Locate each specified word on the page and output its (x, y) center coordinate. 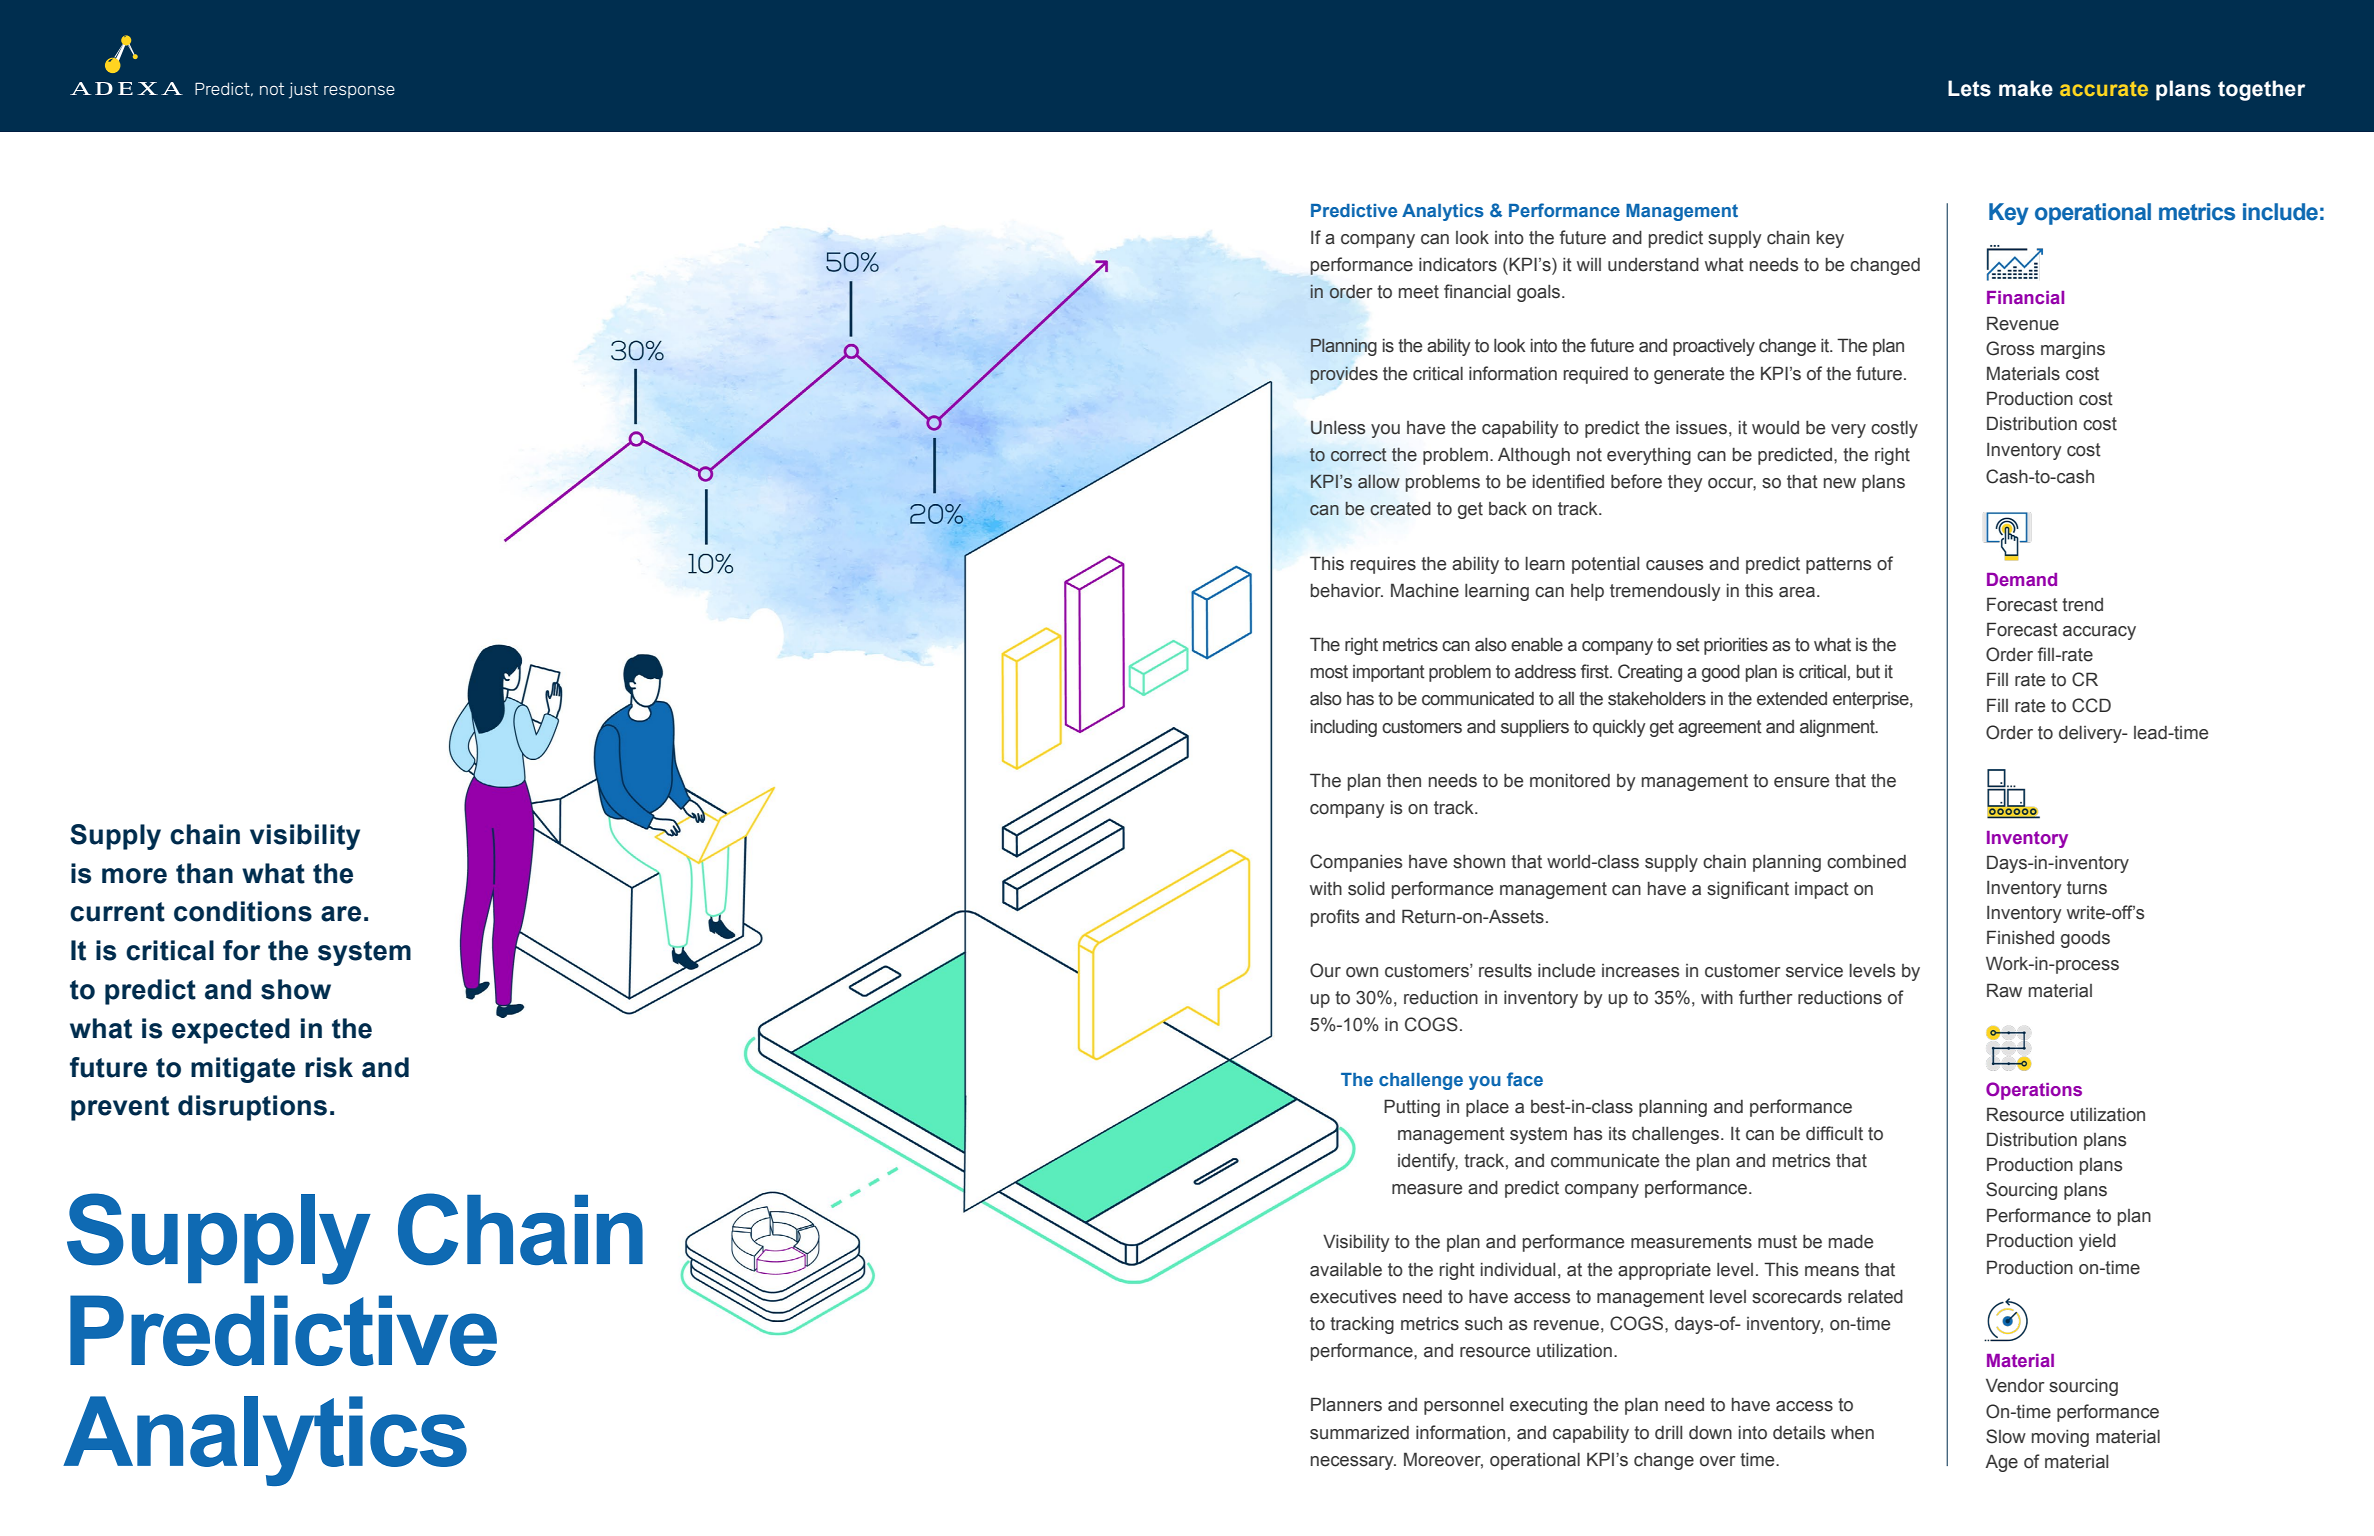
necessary (1353, 1463)
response (359, 91)
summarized (1359, 1432)
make (2026, 88)
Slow (2006, 1436)
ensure (1801, 782)
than (204, 873)
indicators (1458, 264)
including (1344, 728)
